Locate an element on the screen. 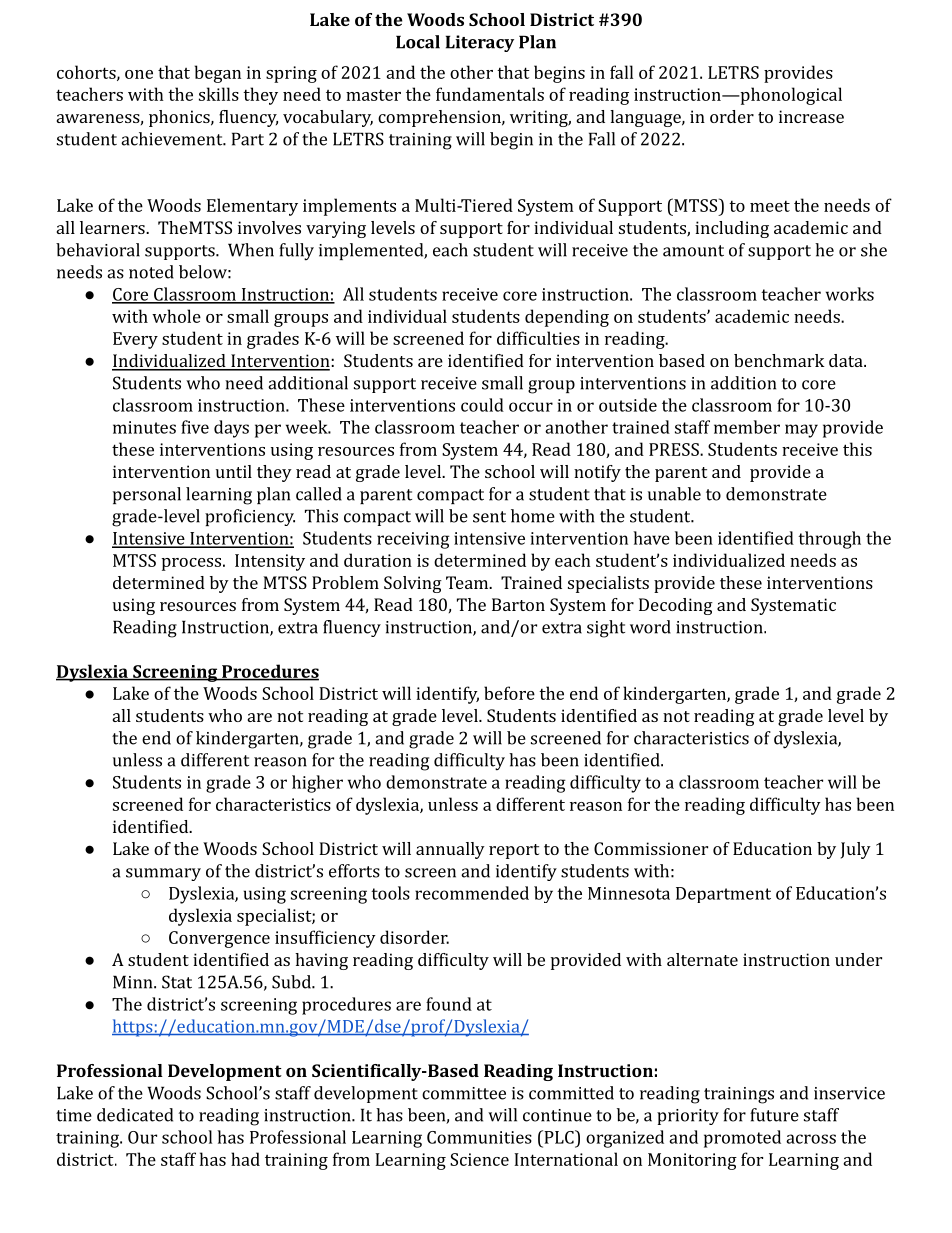 The image size is (952, 1233). recommended is located at coordinates (472, 893).
